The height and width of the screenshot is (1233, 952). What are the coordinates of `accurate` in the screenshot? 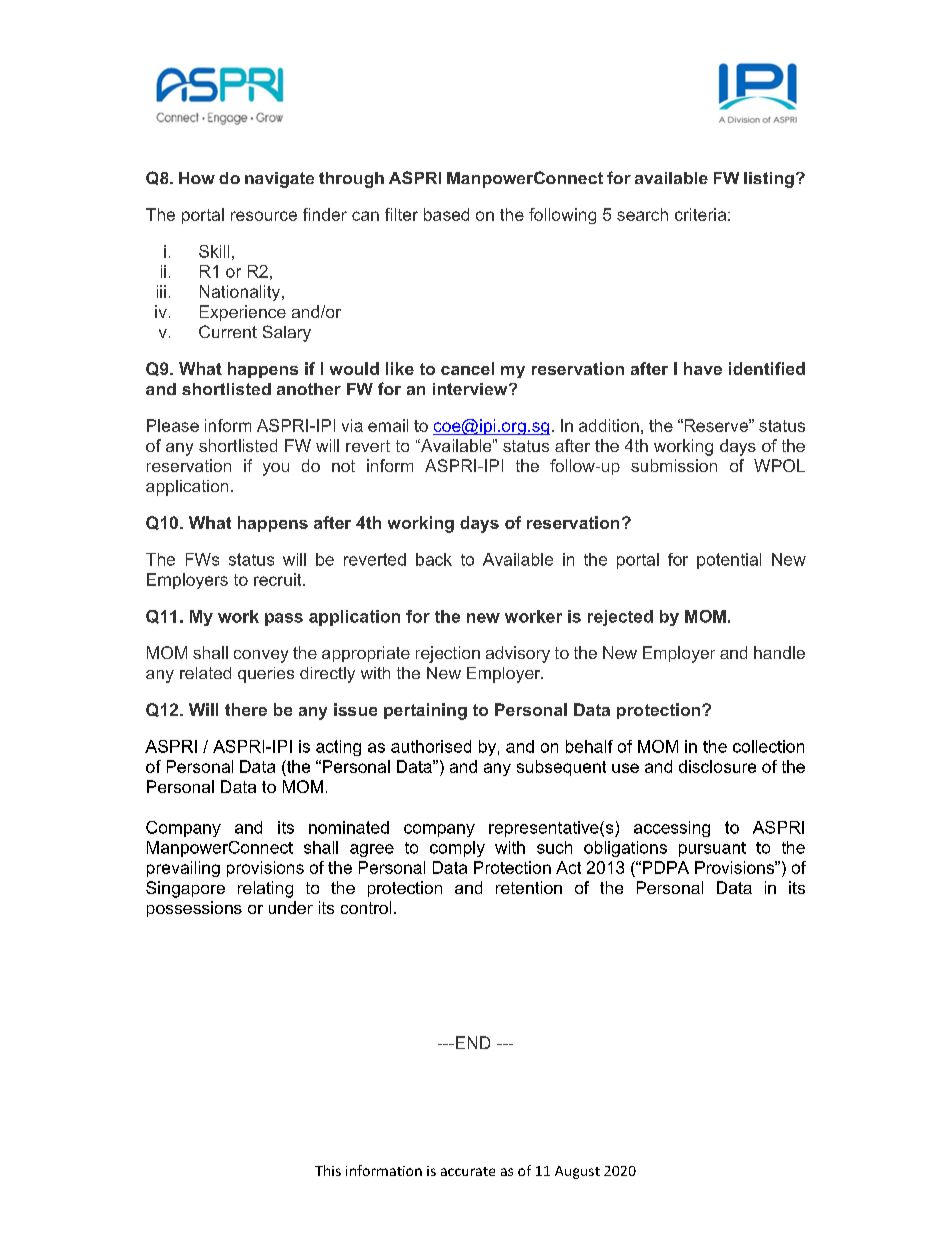 It's located at (468, 1171).
